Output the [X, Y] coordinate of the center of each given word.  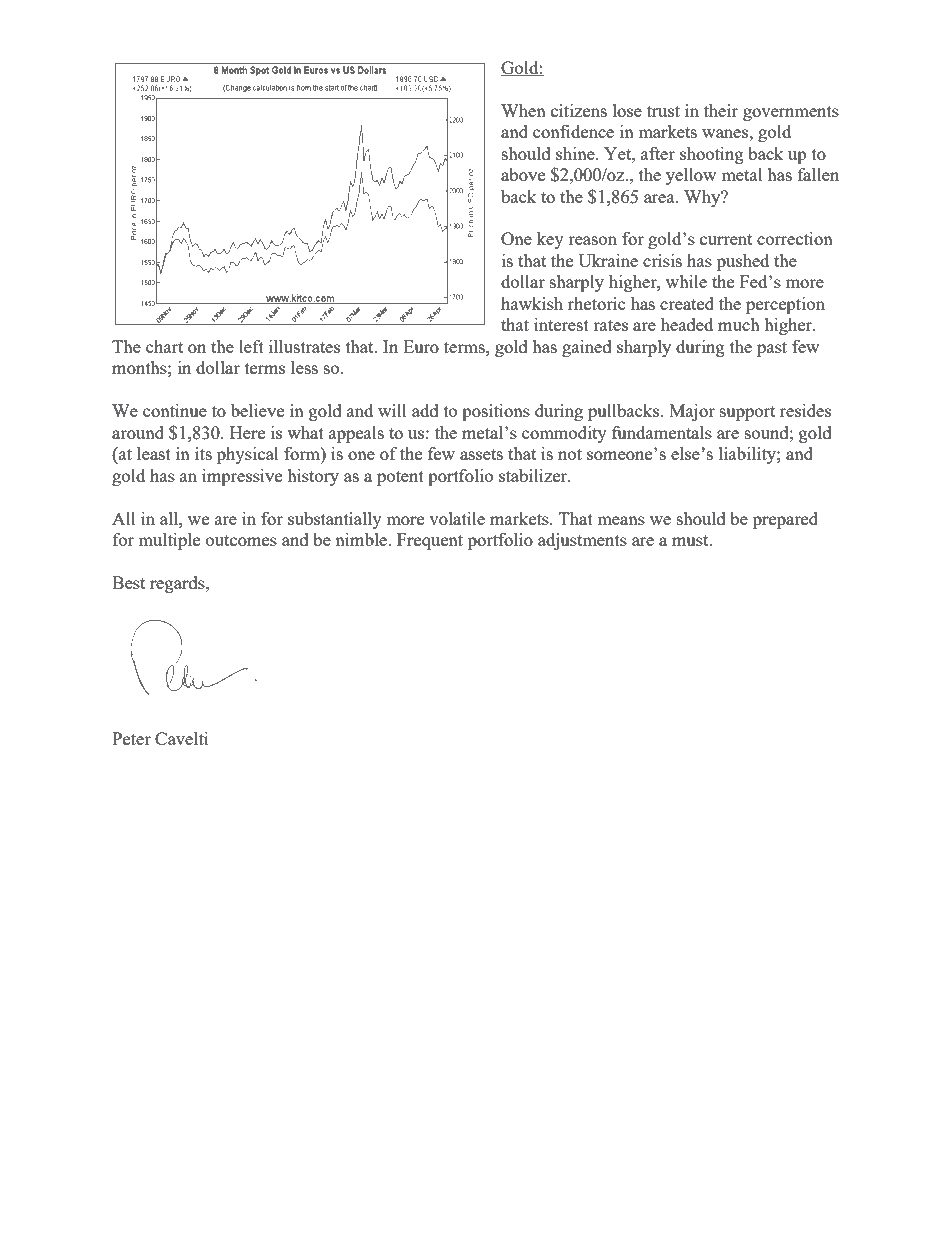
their [721, 110]
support [747, 413]
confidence [573, 131]
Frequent [430, 541]
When [523, 110]
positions [496, 412]
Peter [131, 738]
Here [247, 432]
